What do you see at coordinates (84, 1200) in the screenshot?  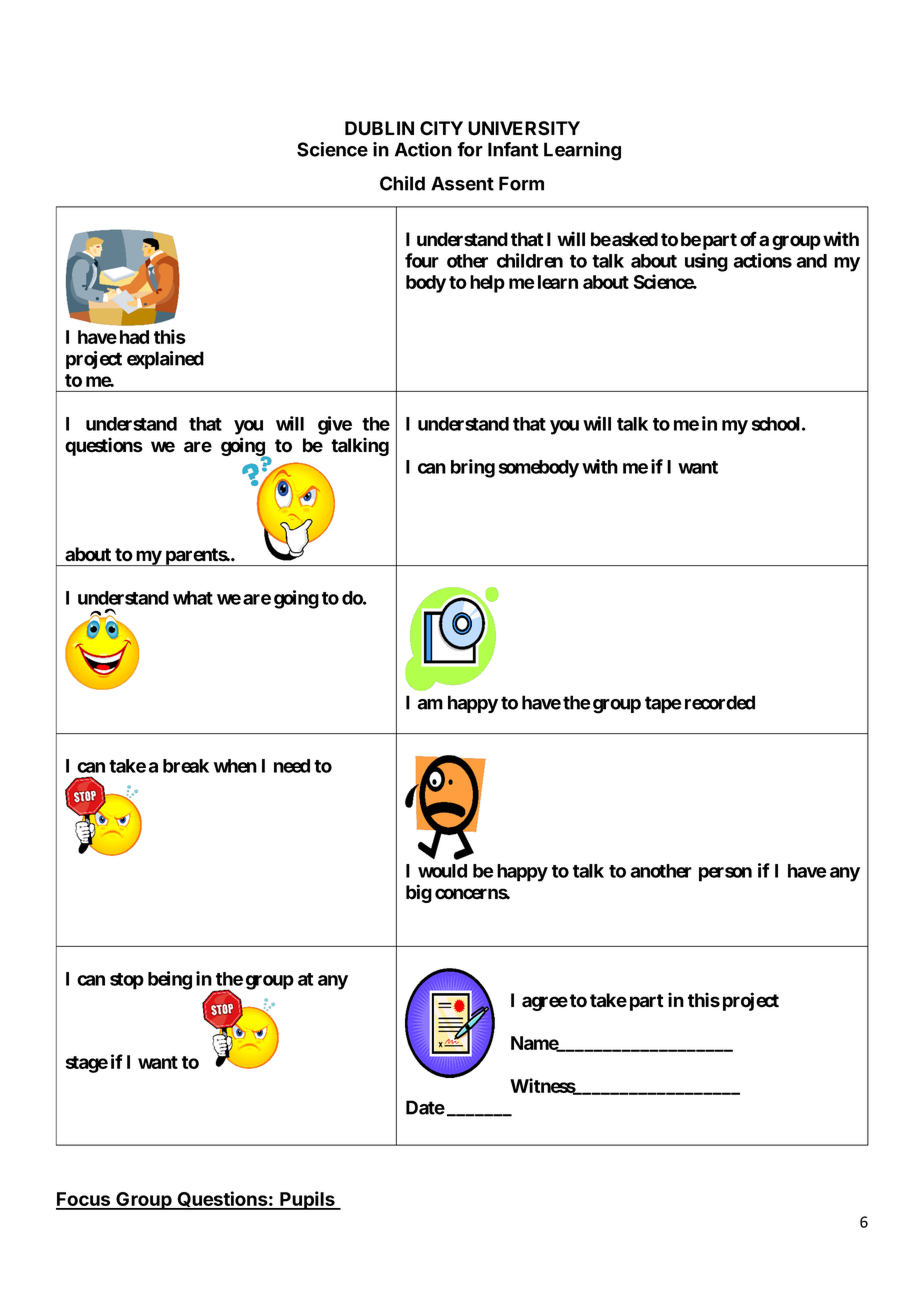 I see `Focus` at bounding box center [84, 1200].
